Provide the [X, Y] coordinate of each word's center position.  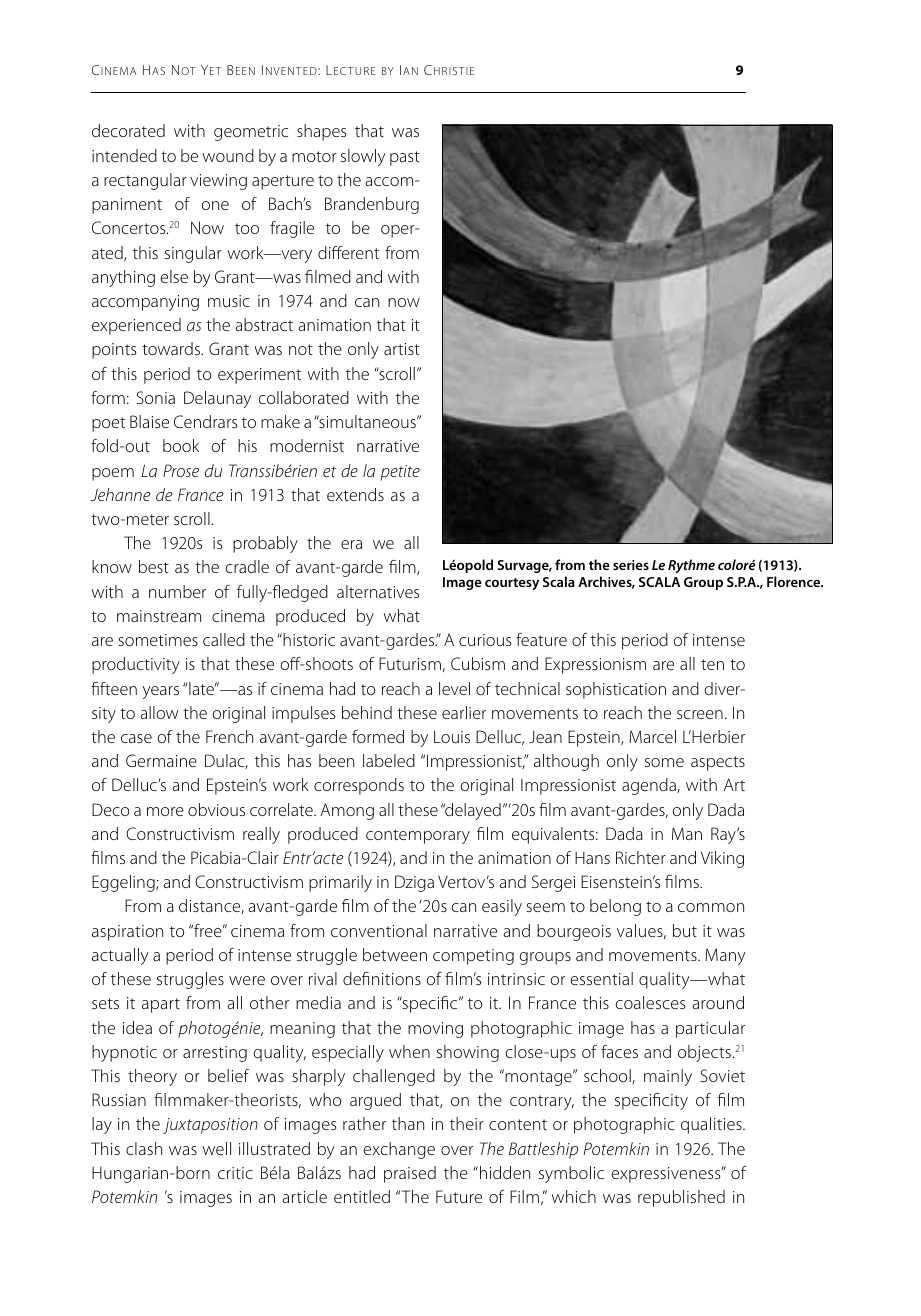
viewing [218, 182]
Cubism [478, 663]
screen [700, 714]
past [405, 158]
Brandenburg [372, 205]
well [217, 1148]
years [161, 692]
